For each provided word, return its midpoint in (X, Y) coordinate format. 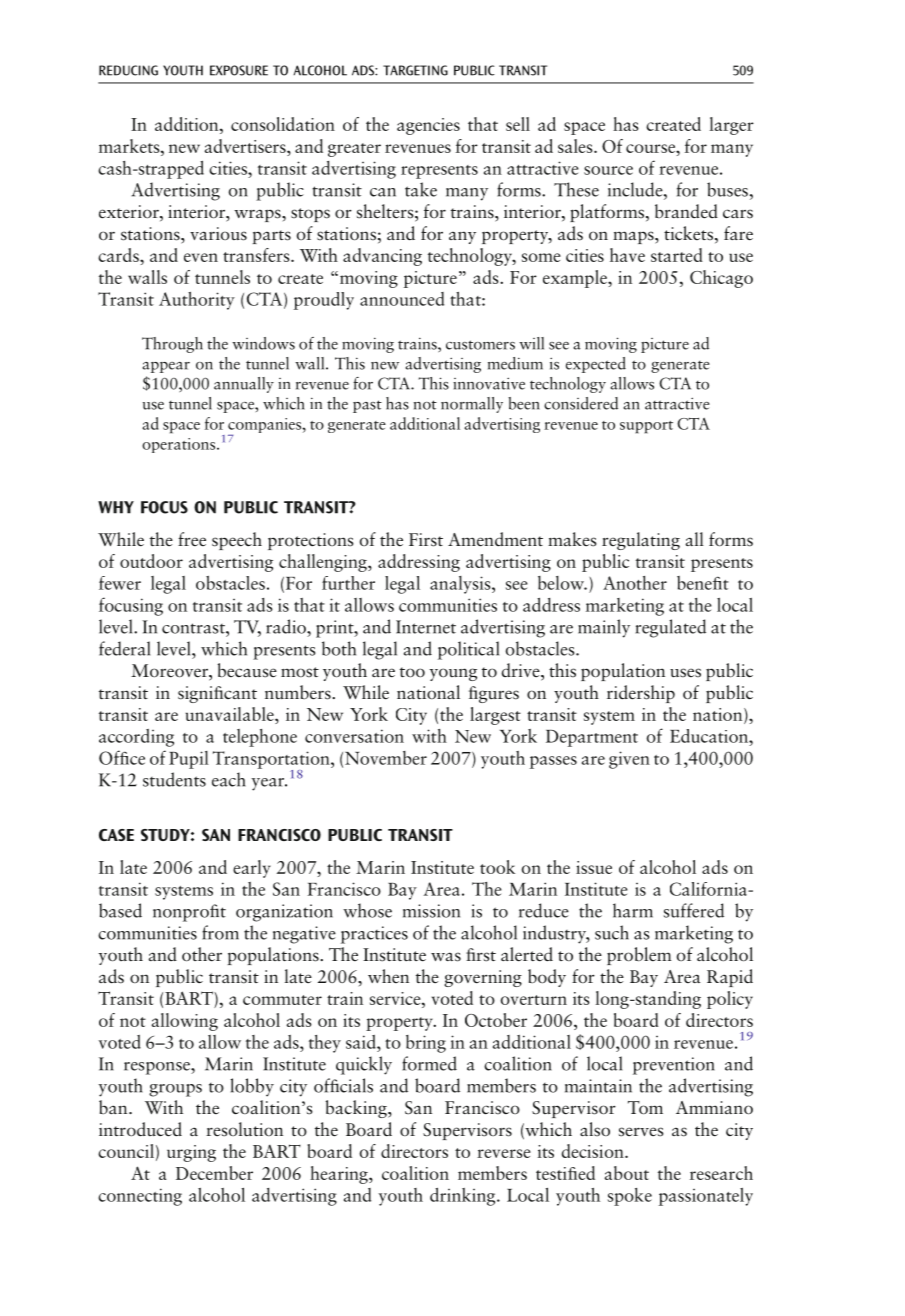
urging (191, 1153)
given (629, 760)
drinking (464, 1197)
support (646, 427)
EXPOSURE (239, 70)
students (174, 779)
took (497, 867)
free (192, 539)
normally (472, 405)
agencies (428, 126)
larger (732, 126)
